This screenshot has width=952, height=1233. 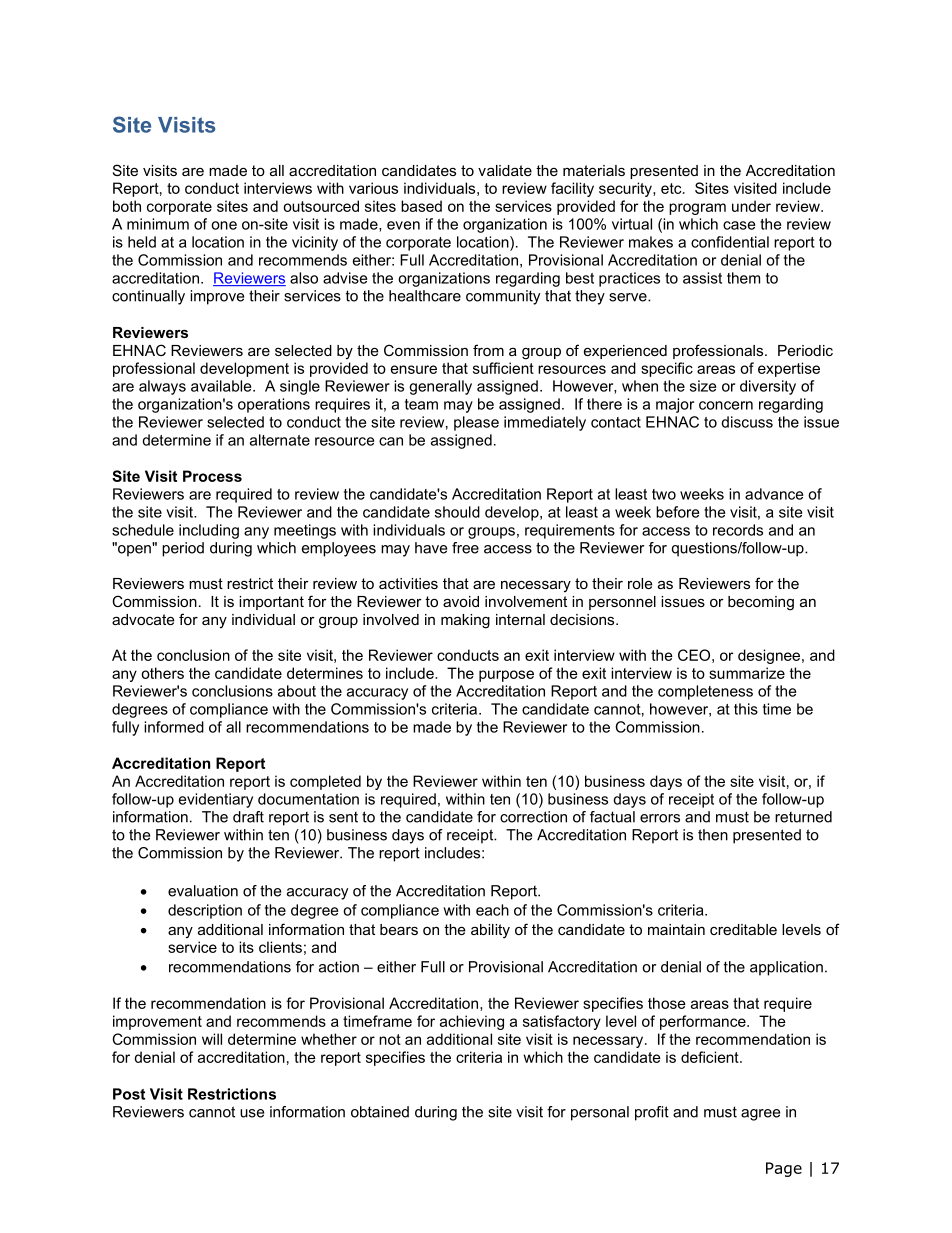 What do you see at coordinates (212, 476) in the screenshot?
I see `Process` at bounding box center [212, 476].
